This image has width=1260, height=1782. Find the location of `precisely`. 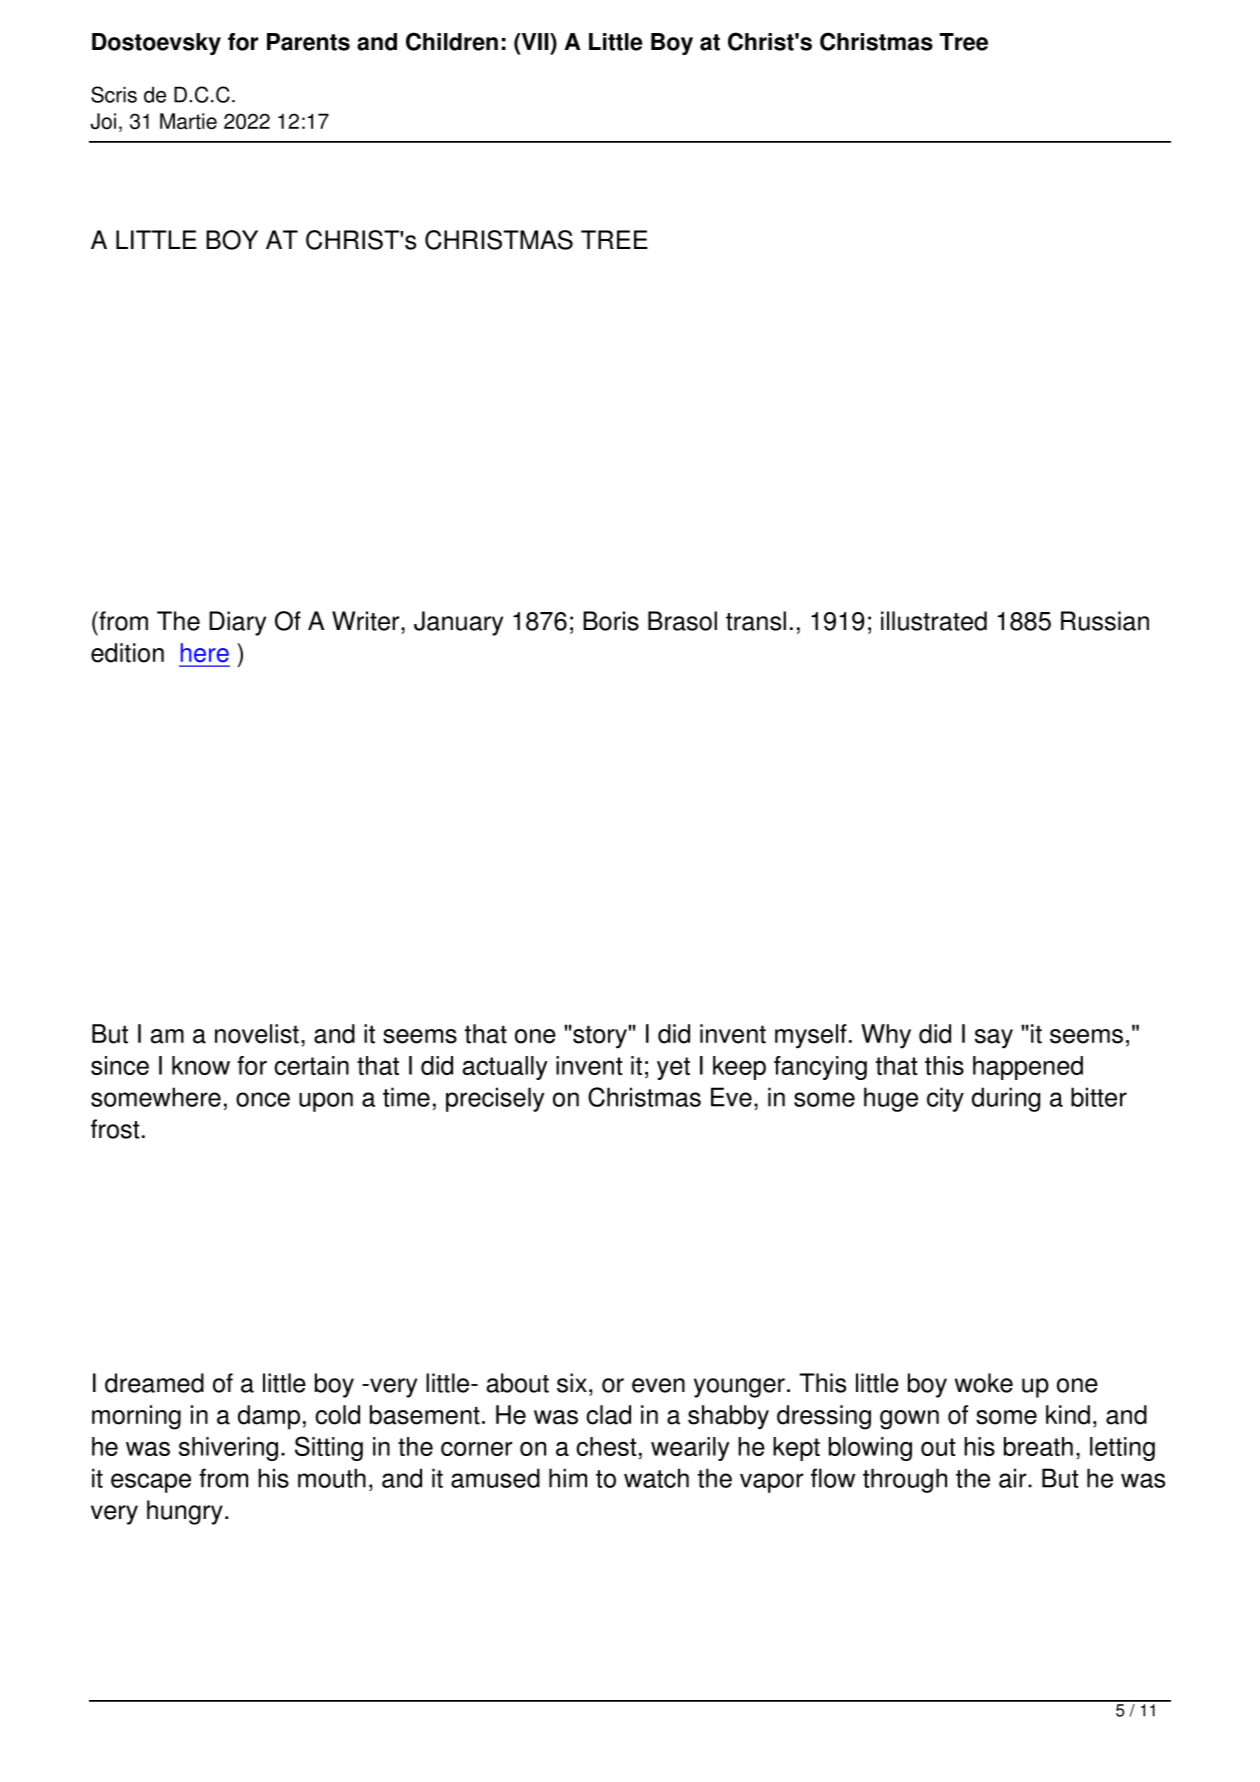

precisely is located at coordinates (495, 1099).
